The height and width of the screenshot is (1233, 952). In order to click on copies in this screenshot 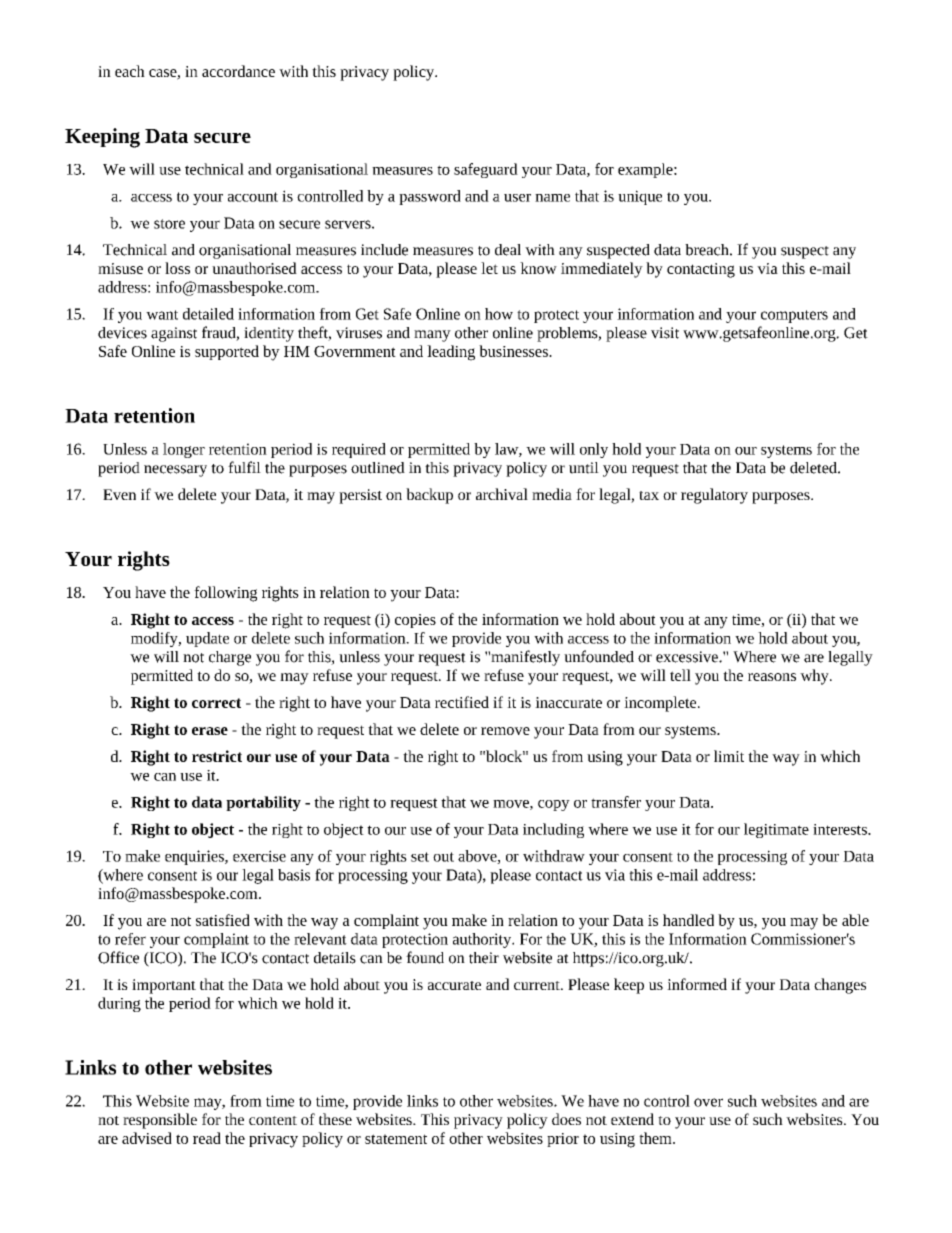, I will do `click(415, 621)`.
